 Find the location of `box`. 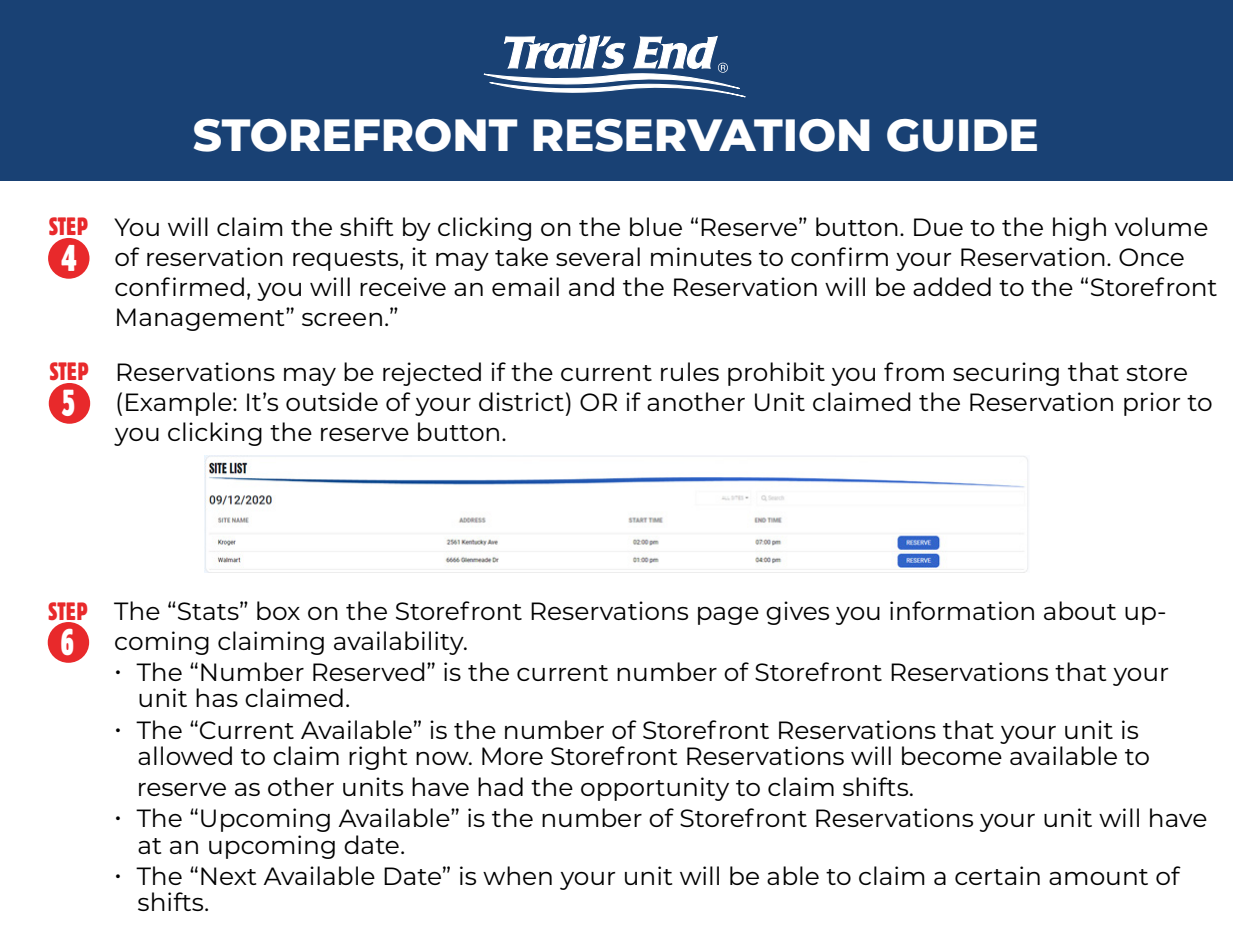

box is located at coordinates (278, 610).
